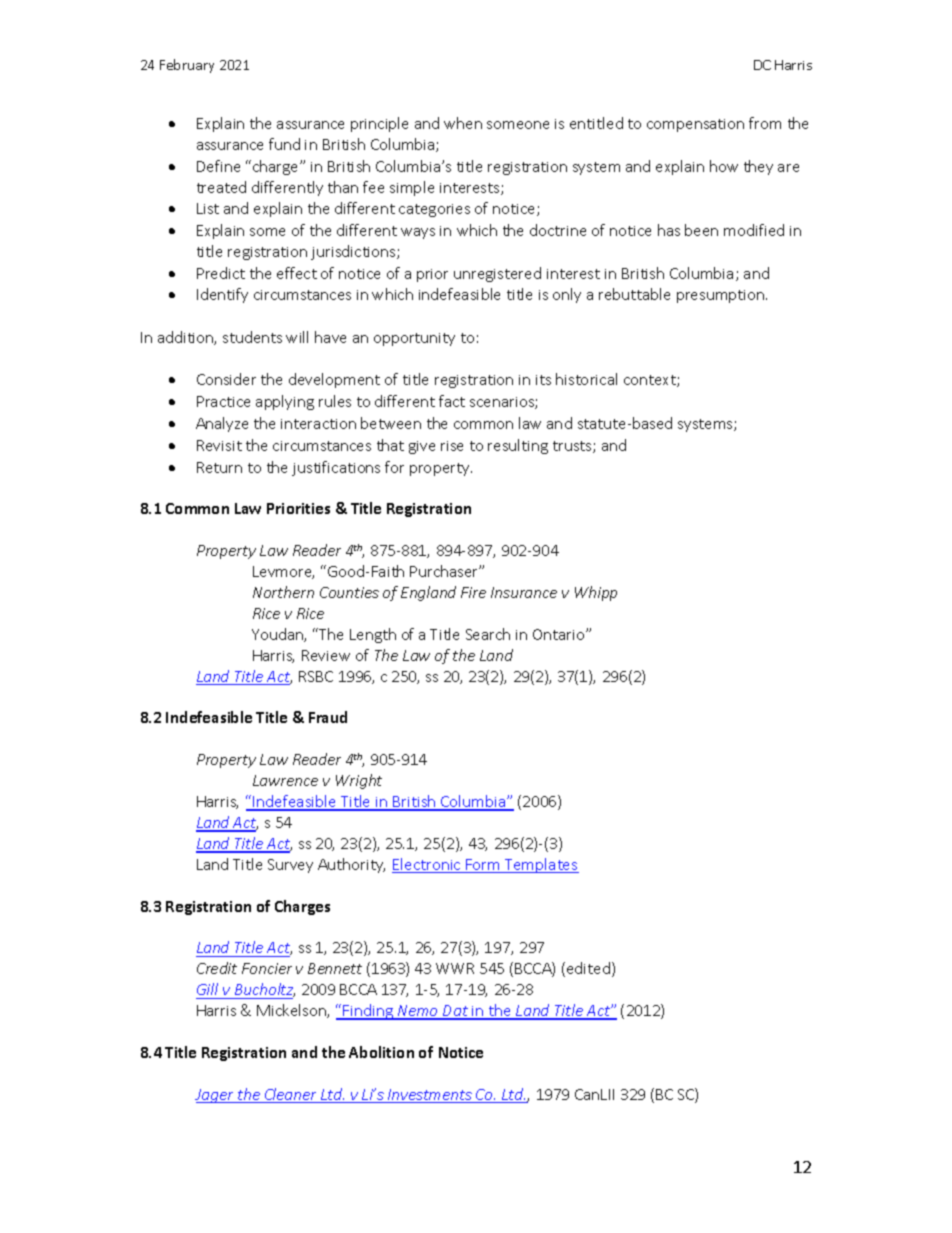  I want to click on Cleaner, so click(291, 1095).
